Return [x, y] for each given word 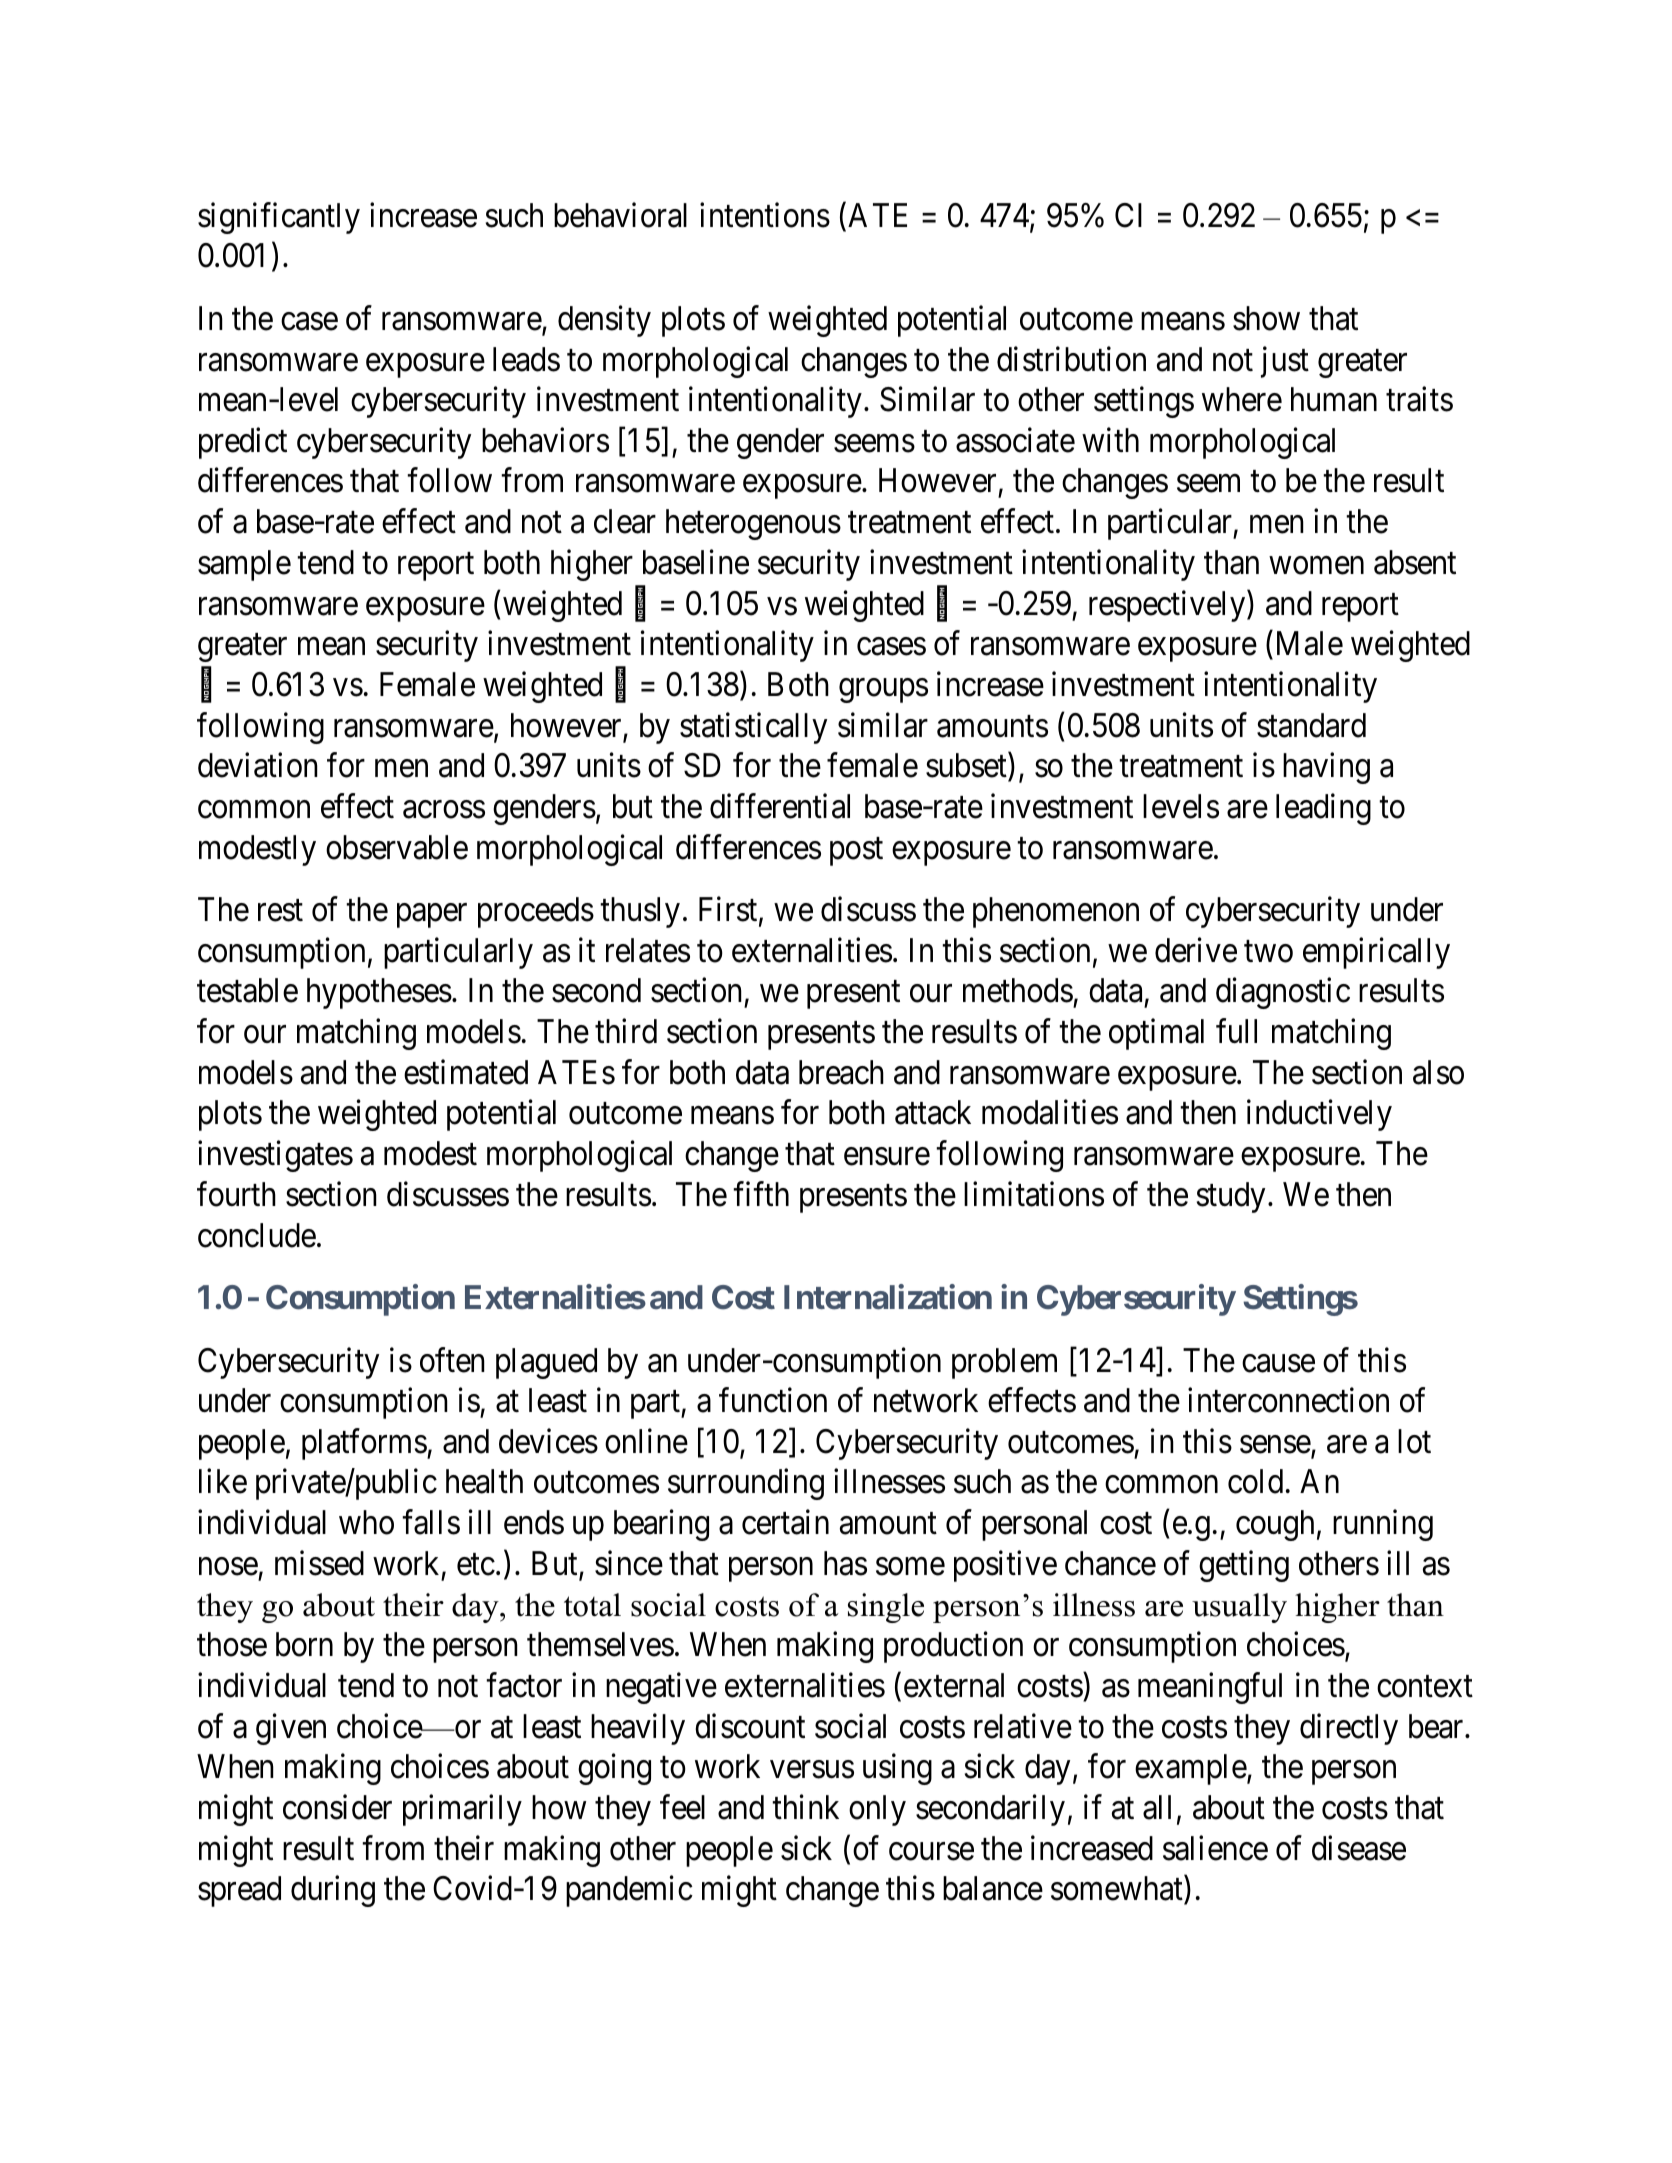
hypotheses [379, 993]
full [1236, 1031]
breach [841, 1072]
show [1266, 318]
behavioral [620, 215]
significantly [279, 218]
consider [337, 1807]
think [805, 1807]
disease [1359, 1848]
